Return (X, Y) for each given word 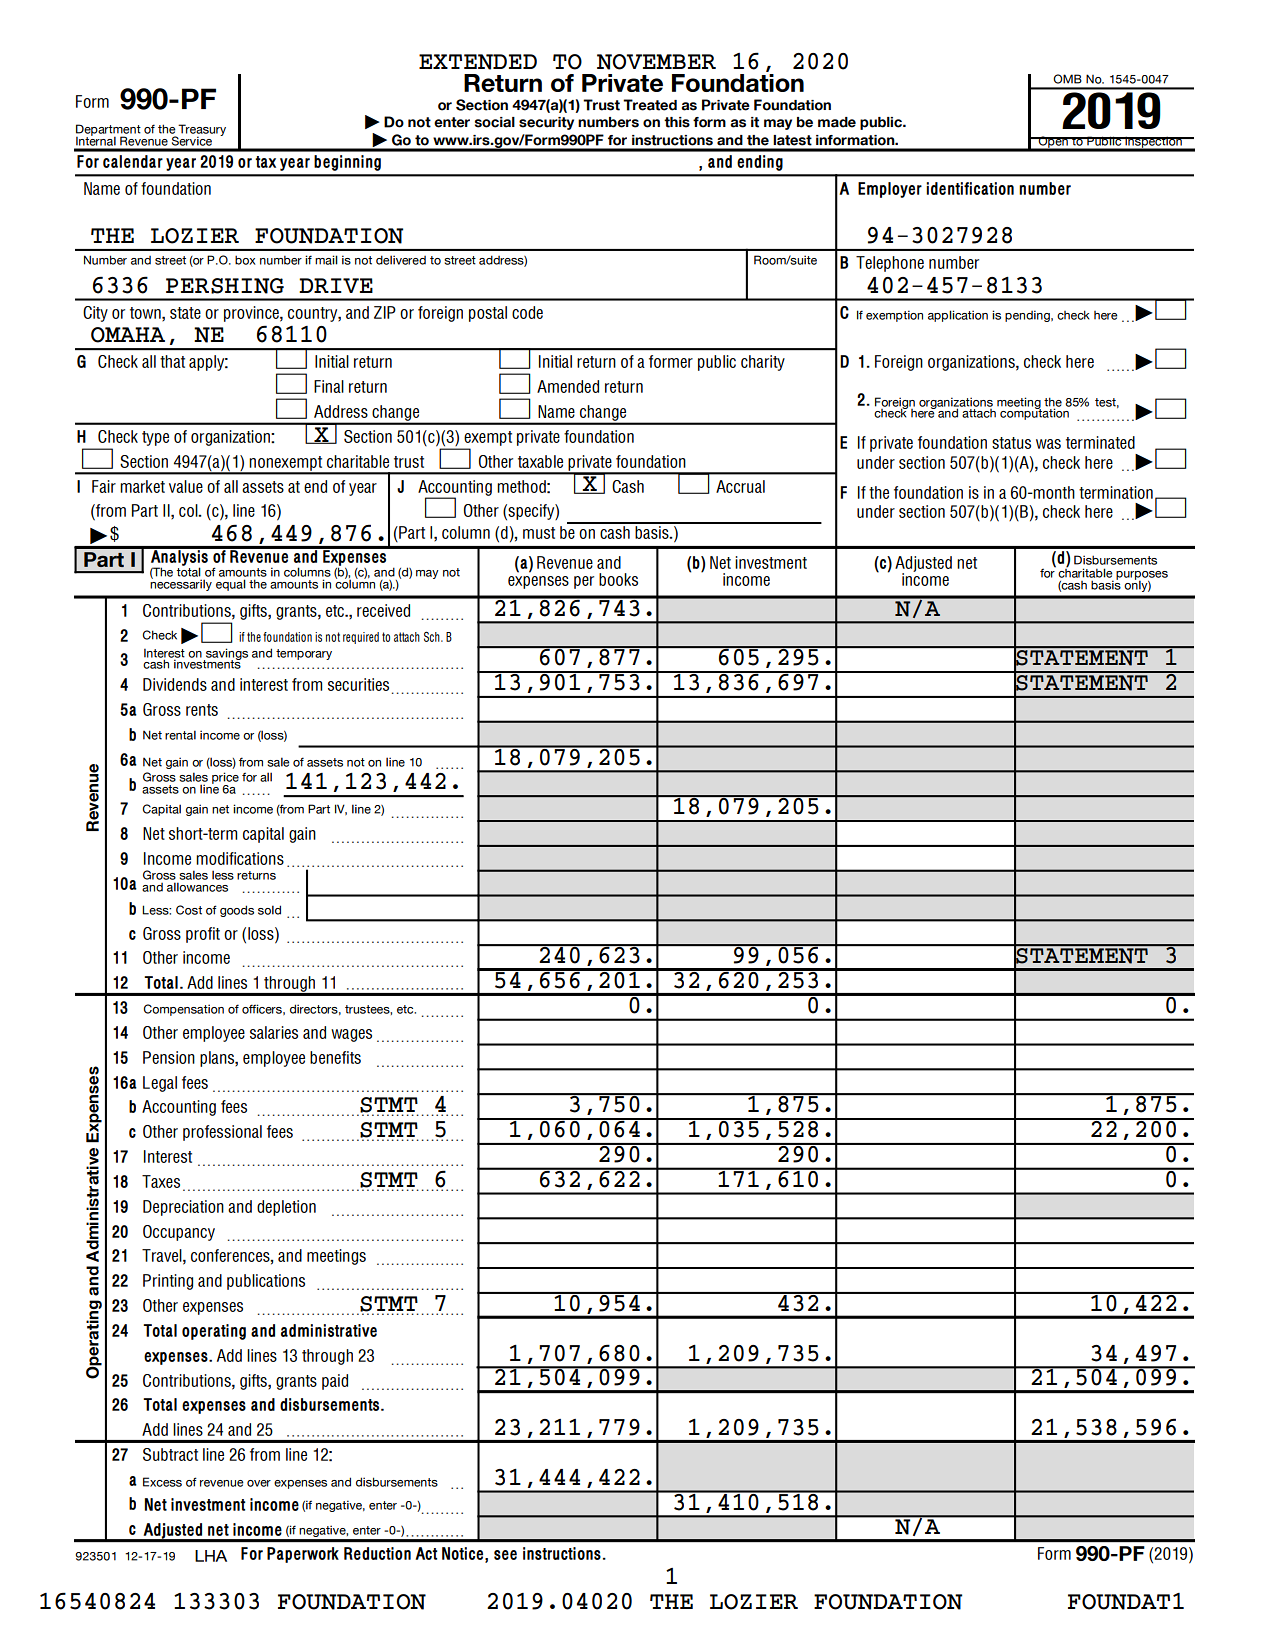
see (505, 1555)
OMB (1067, 79)
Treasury (201, 131)
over (259, 1483)
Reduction (377, 1553)
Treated (650, 105)
